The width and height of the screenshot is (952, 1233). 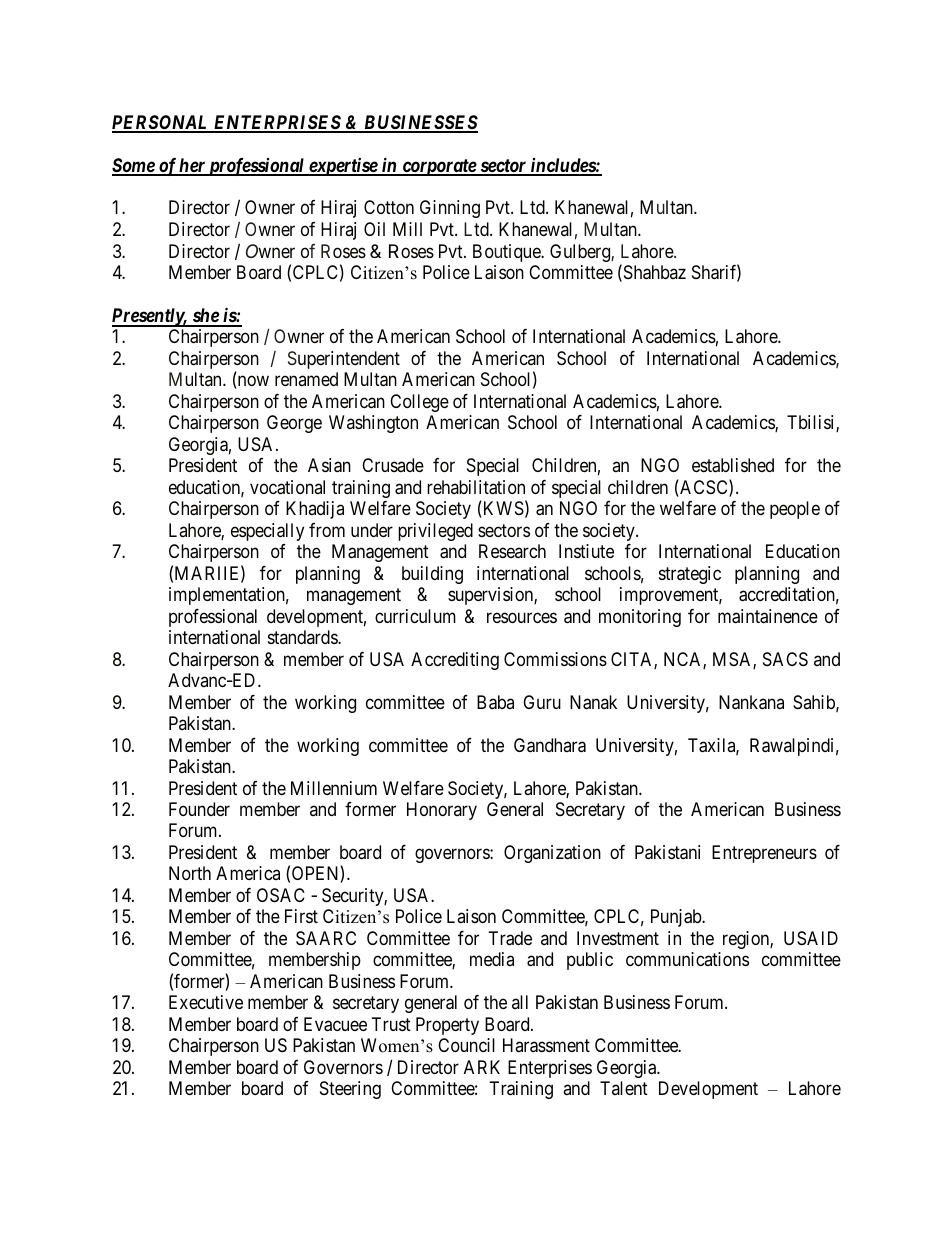 What do you see at coordinates (192, 166) in the screenshot?
I see `her` at bounding box center [192, 166].
